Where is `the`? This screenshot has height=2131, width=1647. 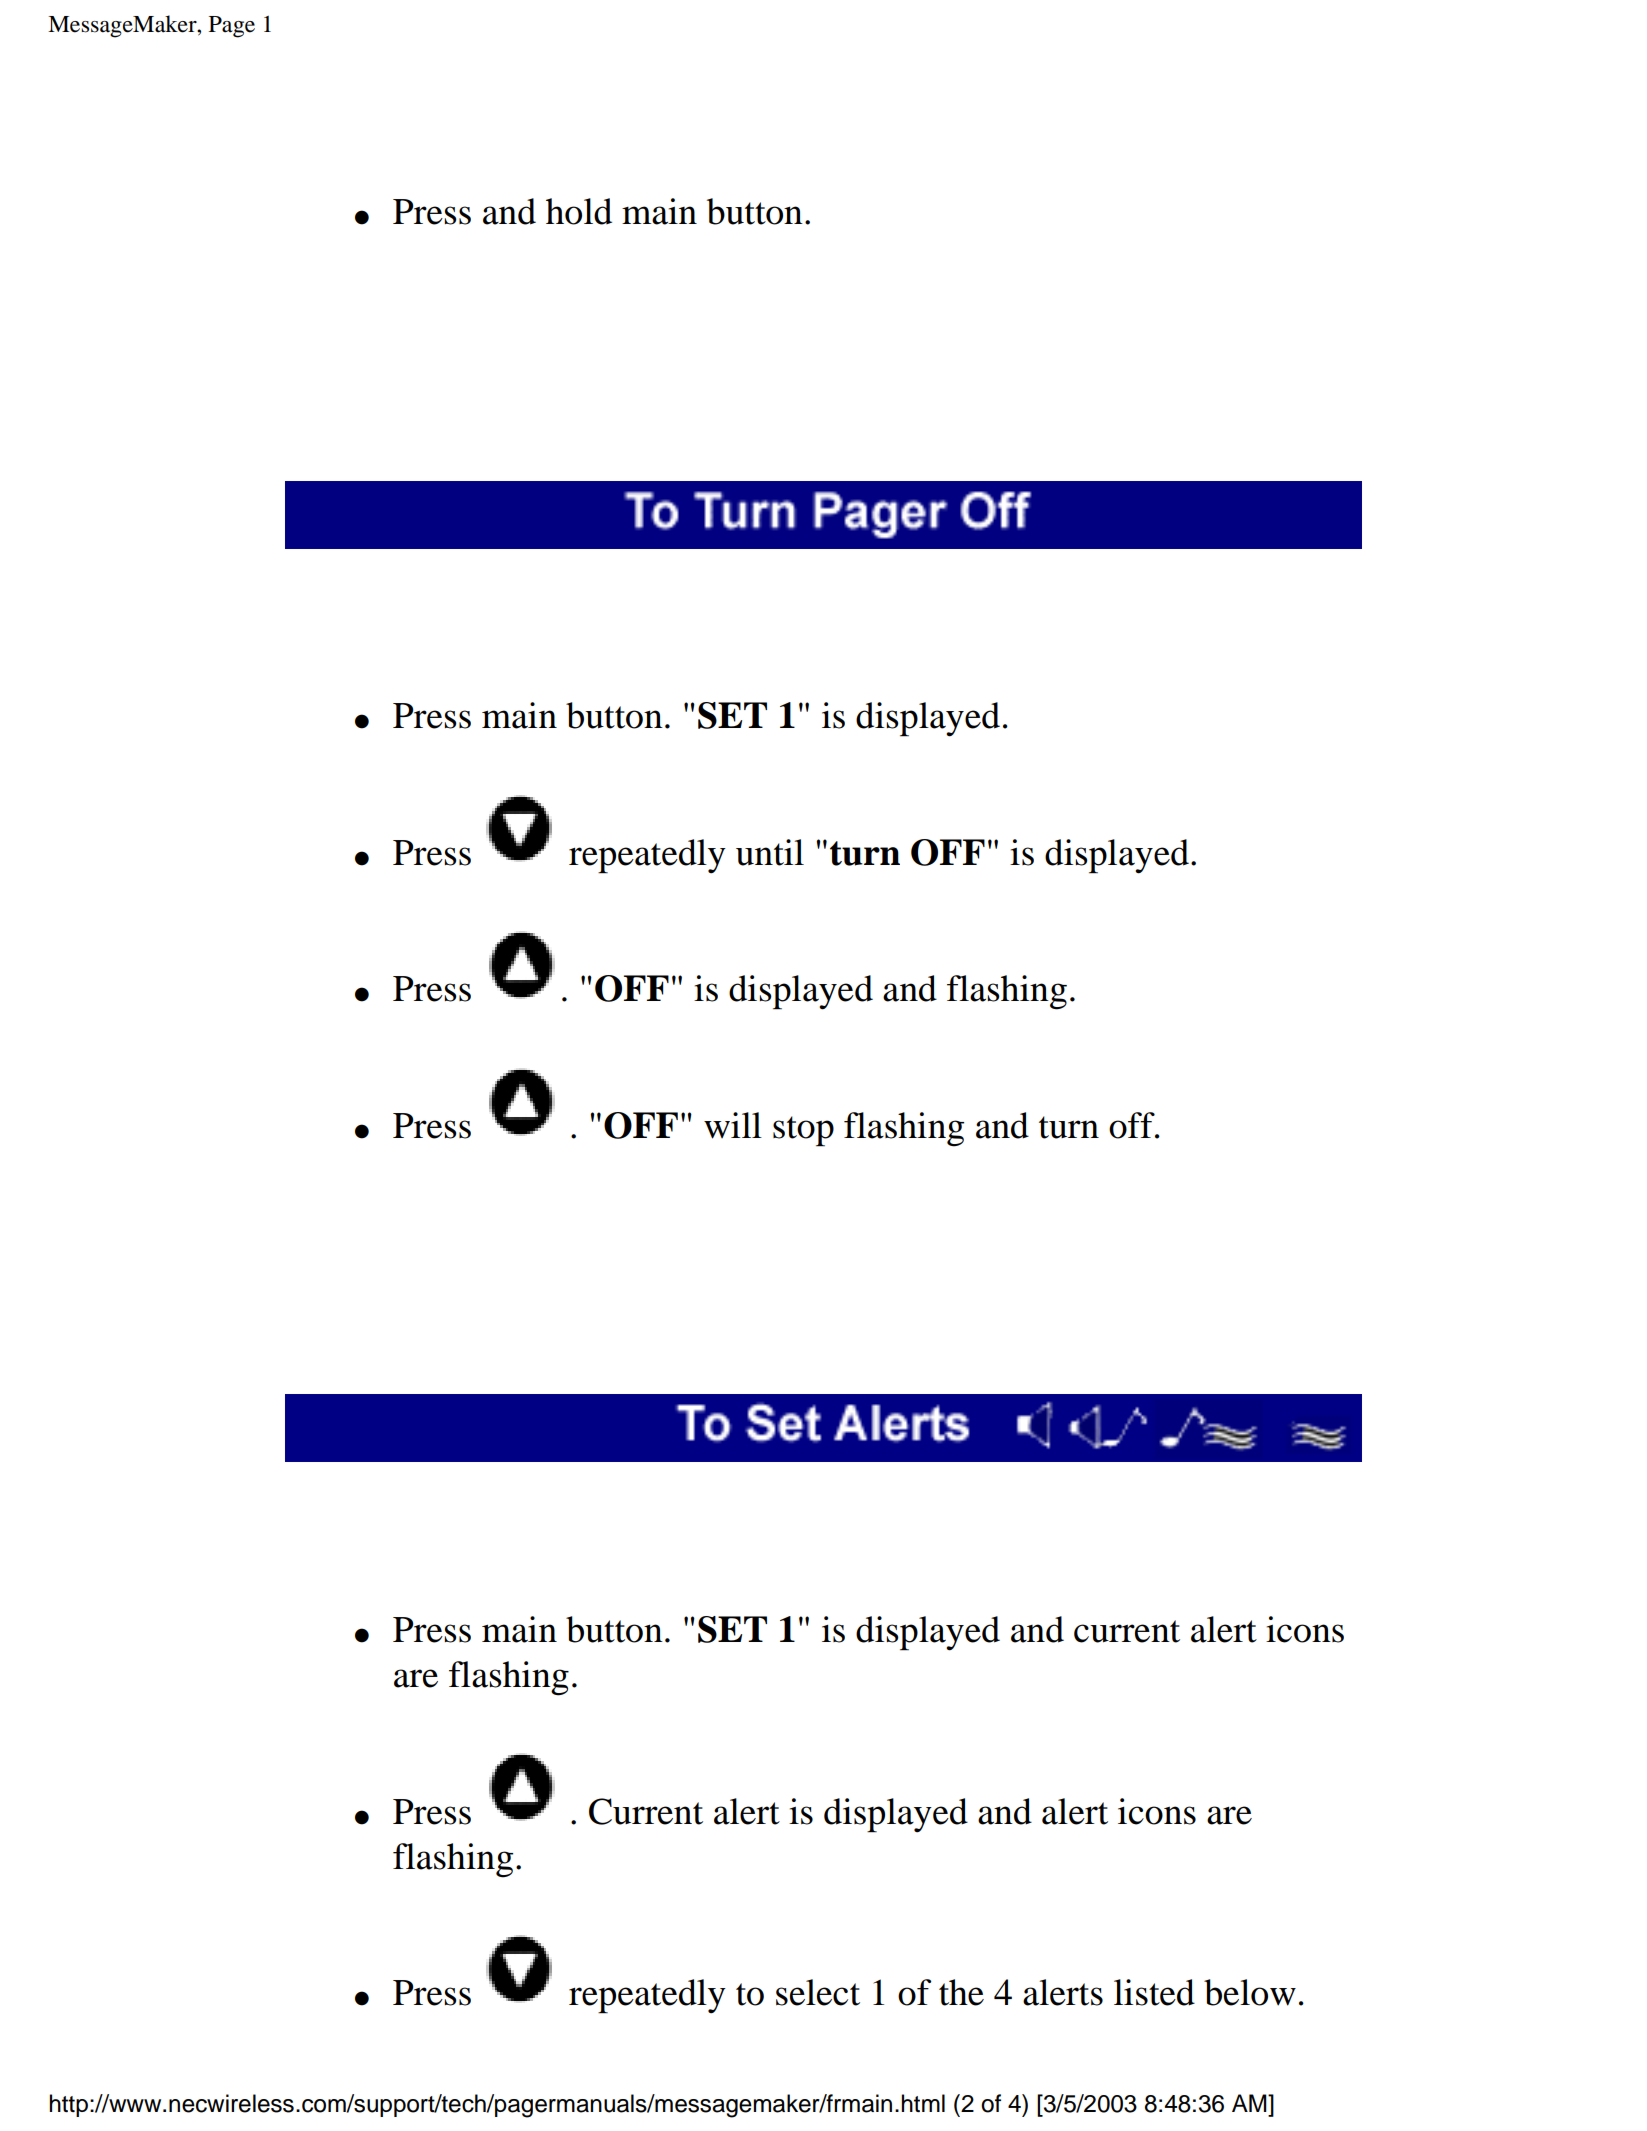
the is located at coordinates (961, 1992).
